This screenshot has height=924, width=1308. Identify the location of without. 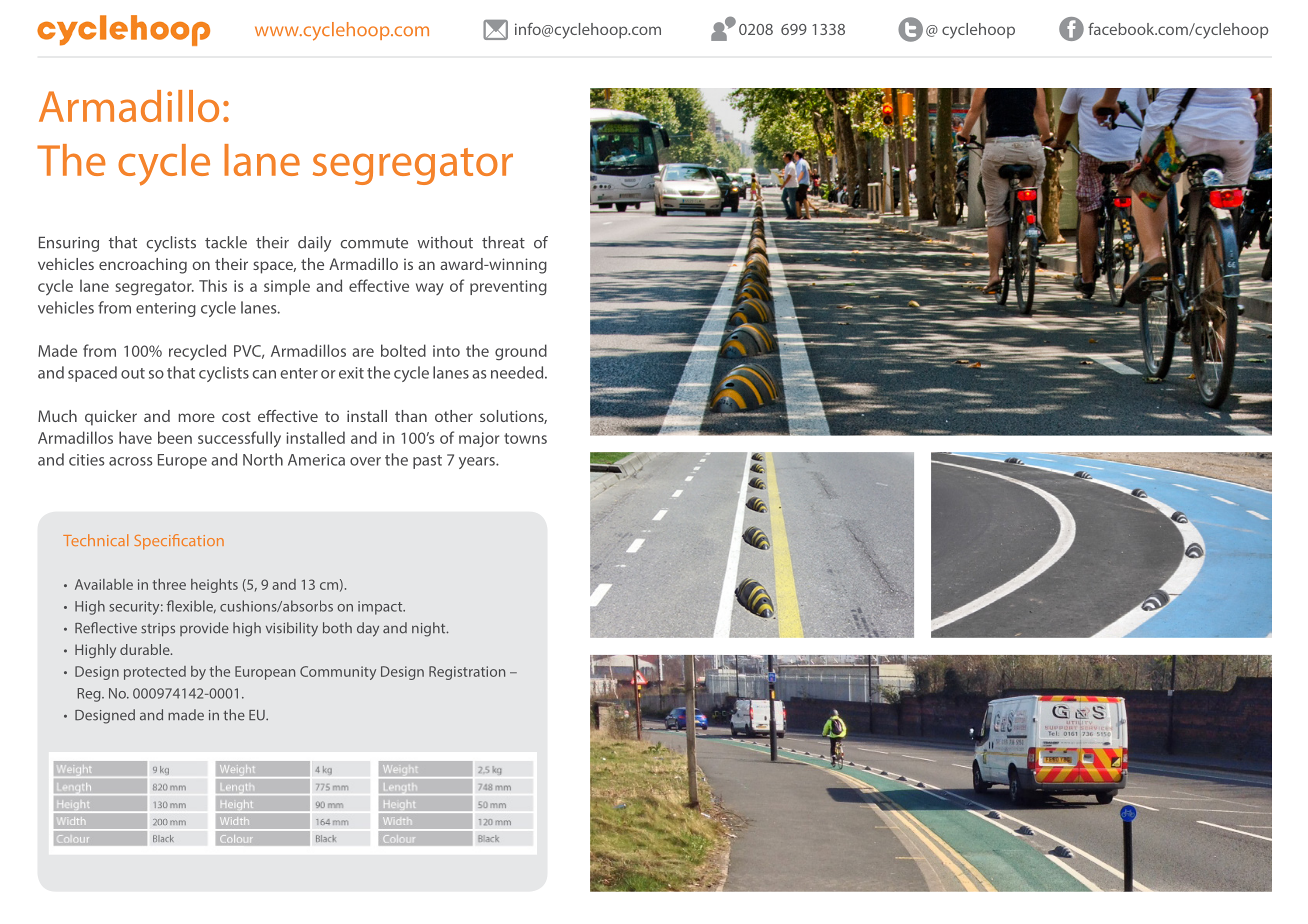
(445, 242).
